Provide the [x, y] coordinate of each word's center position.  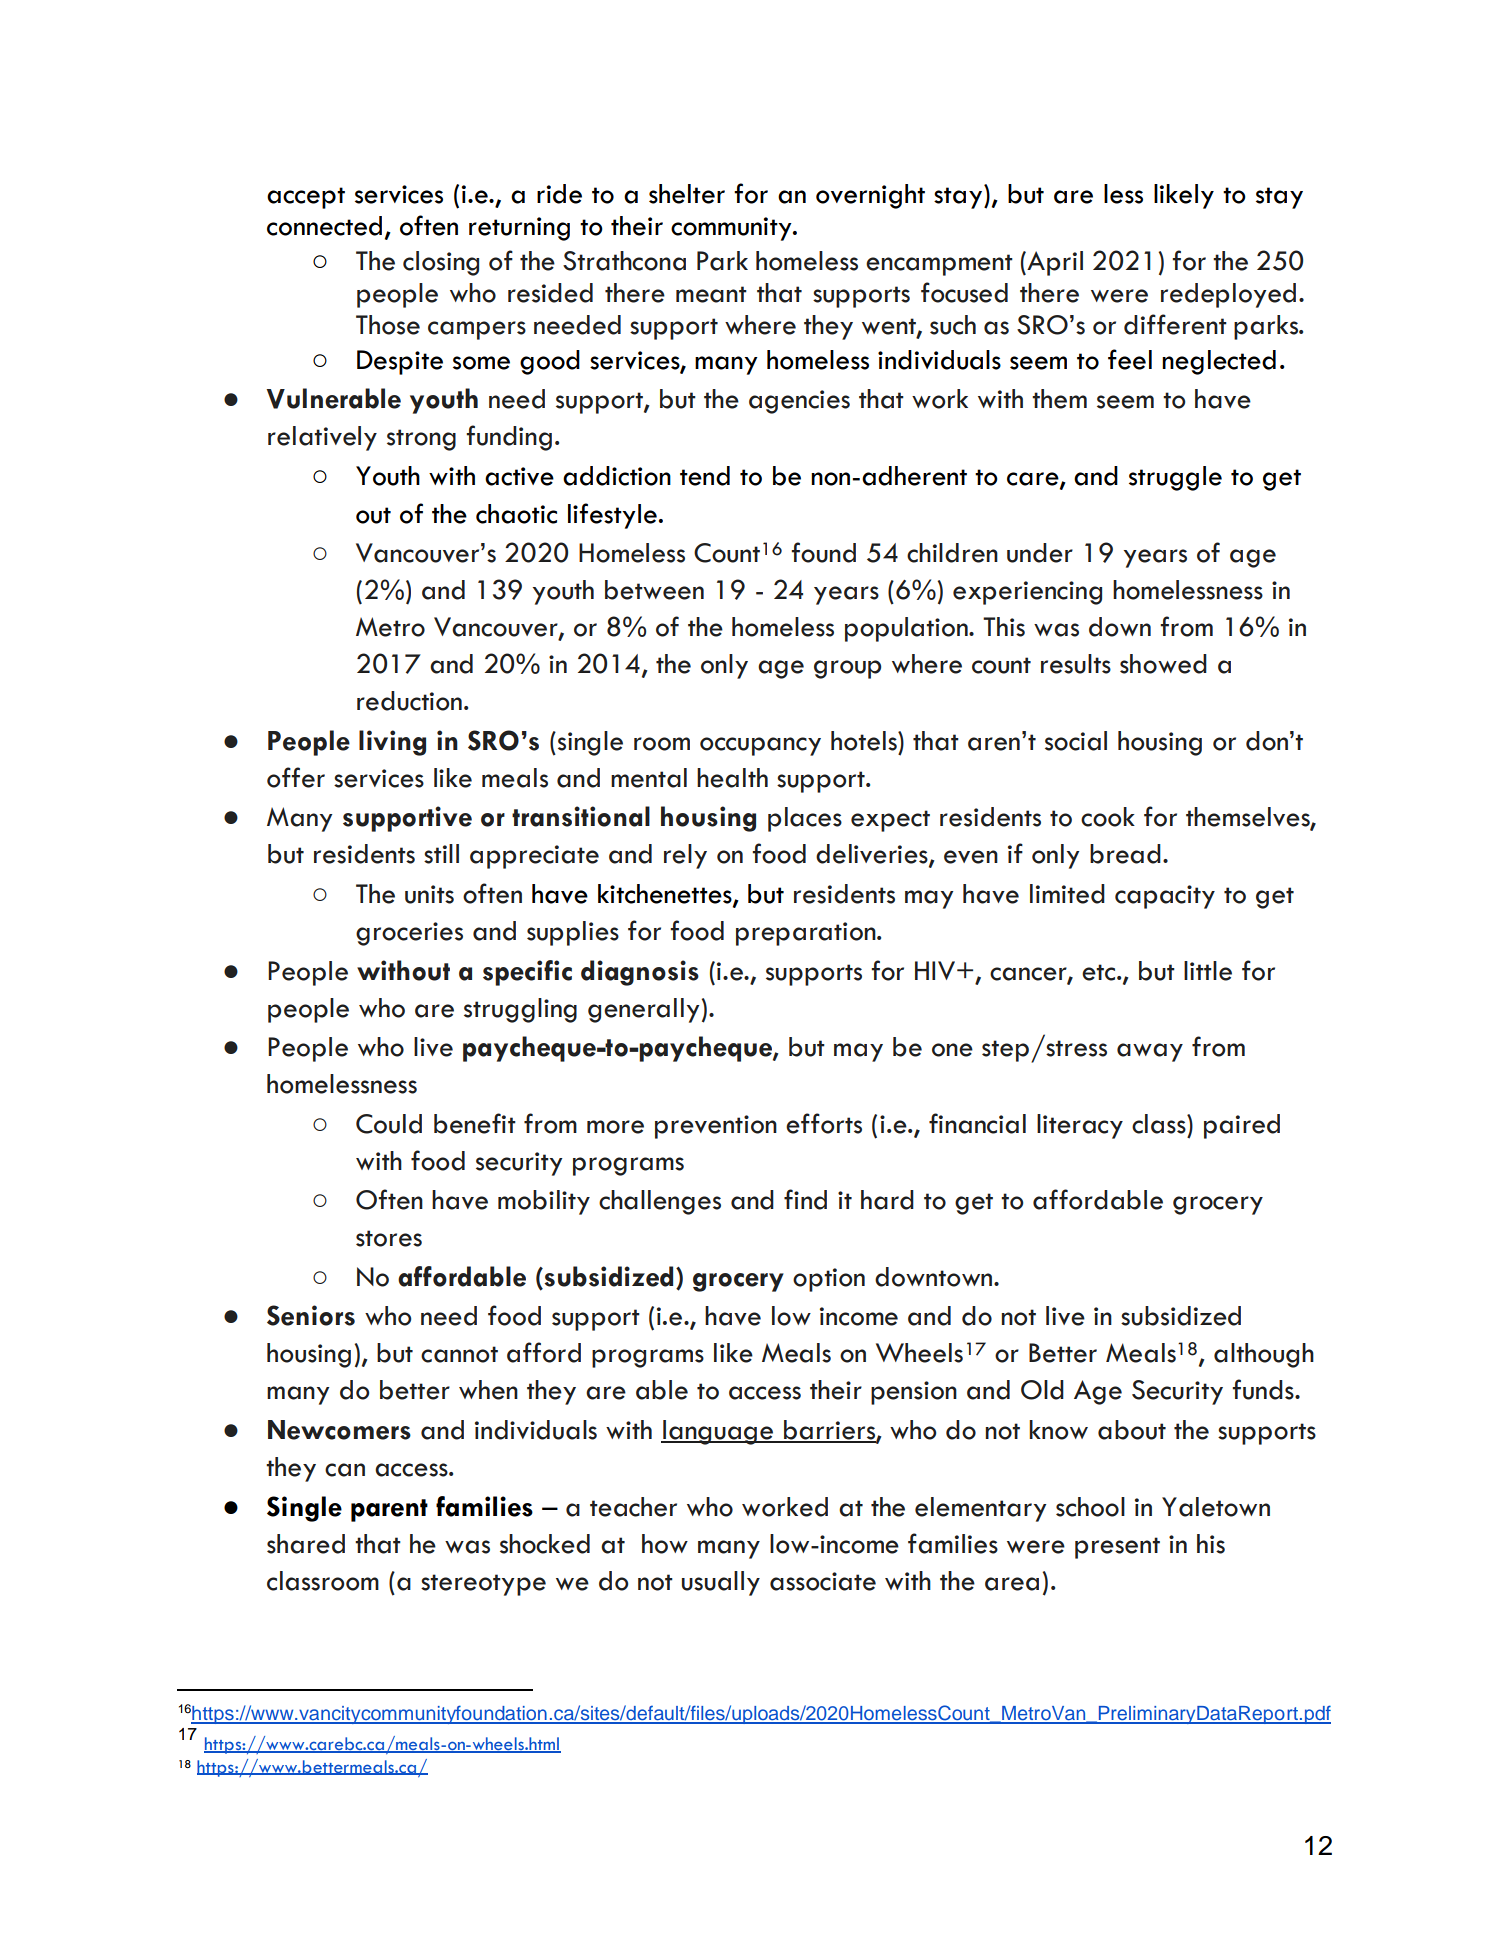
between [654, 590]
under [1040, 553]
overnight [870, 196]
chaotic [516, 514]
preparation [807, 934]
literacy [1080, 1126]
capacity [1165, 897]
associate [823, 1581]
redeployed [1228, 295]
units [429, 894]
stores [389, 1238]
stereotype [483, 1585]
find [805, 1199]
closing [441, 263]
